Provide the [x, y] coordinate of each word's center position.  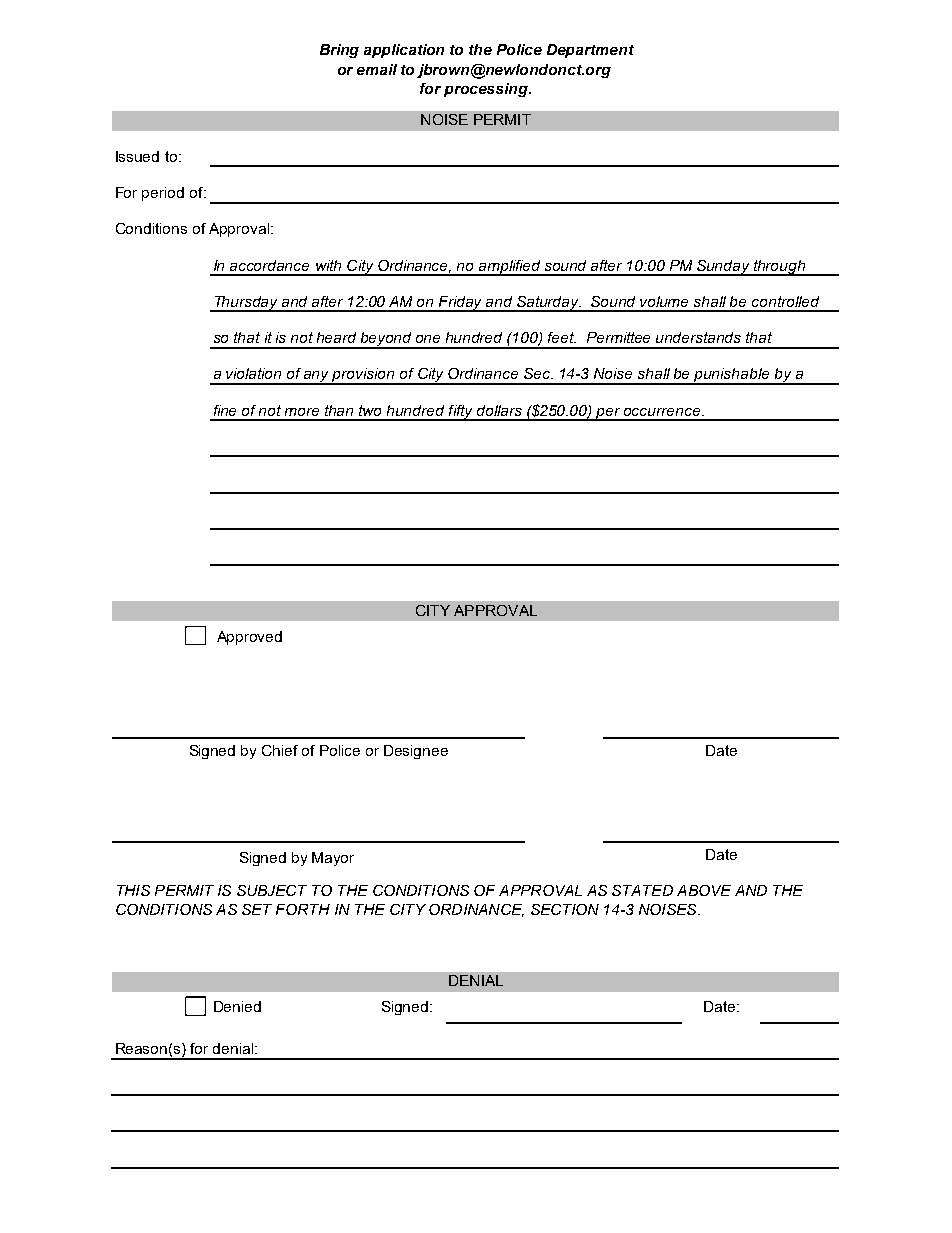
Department [590, 51]
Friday [461, 304]
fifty [461, 413]
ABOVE [704, 890]
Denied [237, 1006]
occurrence [663, 412]
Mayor [333, 859]
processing [487, 90]
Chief [280, 750]
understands [698, 337]
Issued [137, 156]
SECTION [565, 909]
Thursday [246, 304]
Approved [249, 638]
